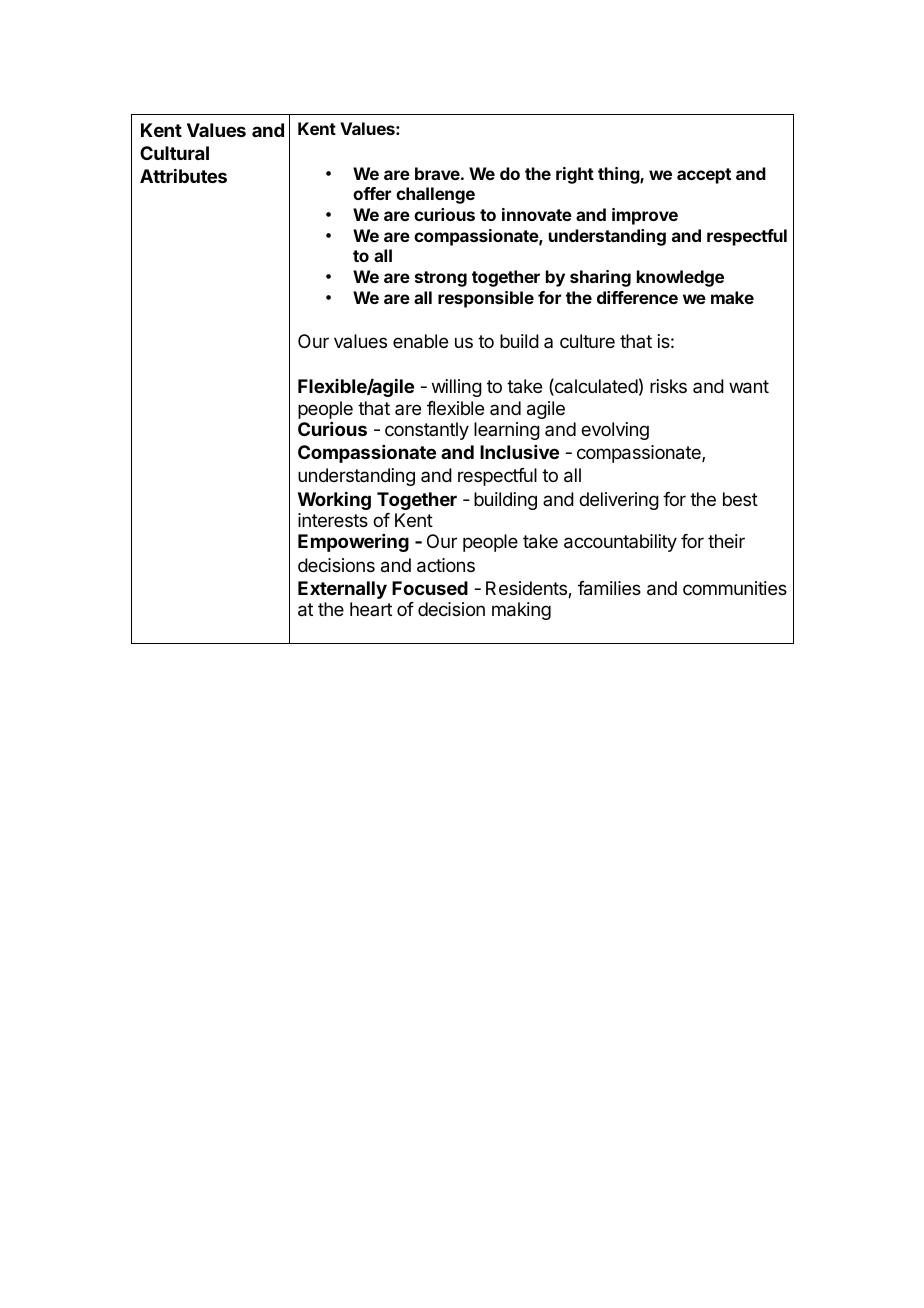 The width and height of the page is (924, 1308). I want to click on accept, so click(704, 176).
